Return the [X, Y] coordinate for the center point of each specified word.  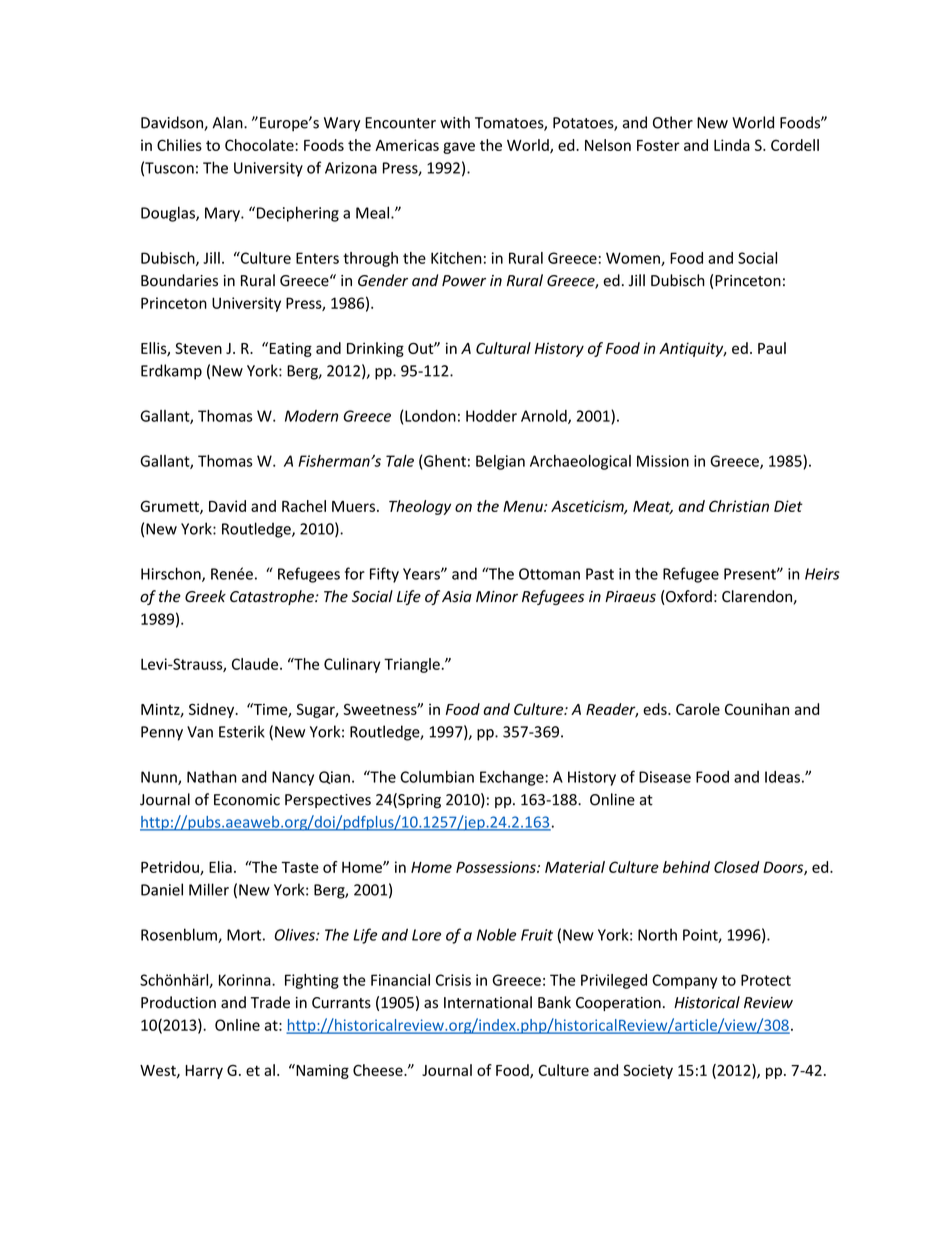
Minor [497, 597]
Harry [204, 1072]
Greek [205, 596]
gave [459, 148]
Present [751, 574]
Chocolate [259, 145]
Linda [732, 145]
